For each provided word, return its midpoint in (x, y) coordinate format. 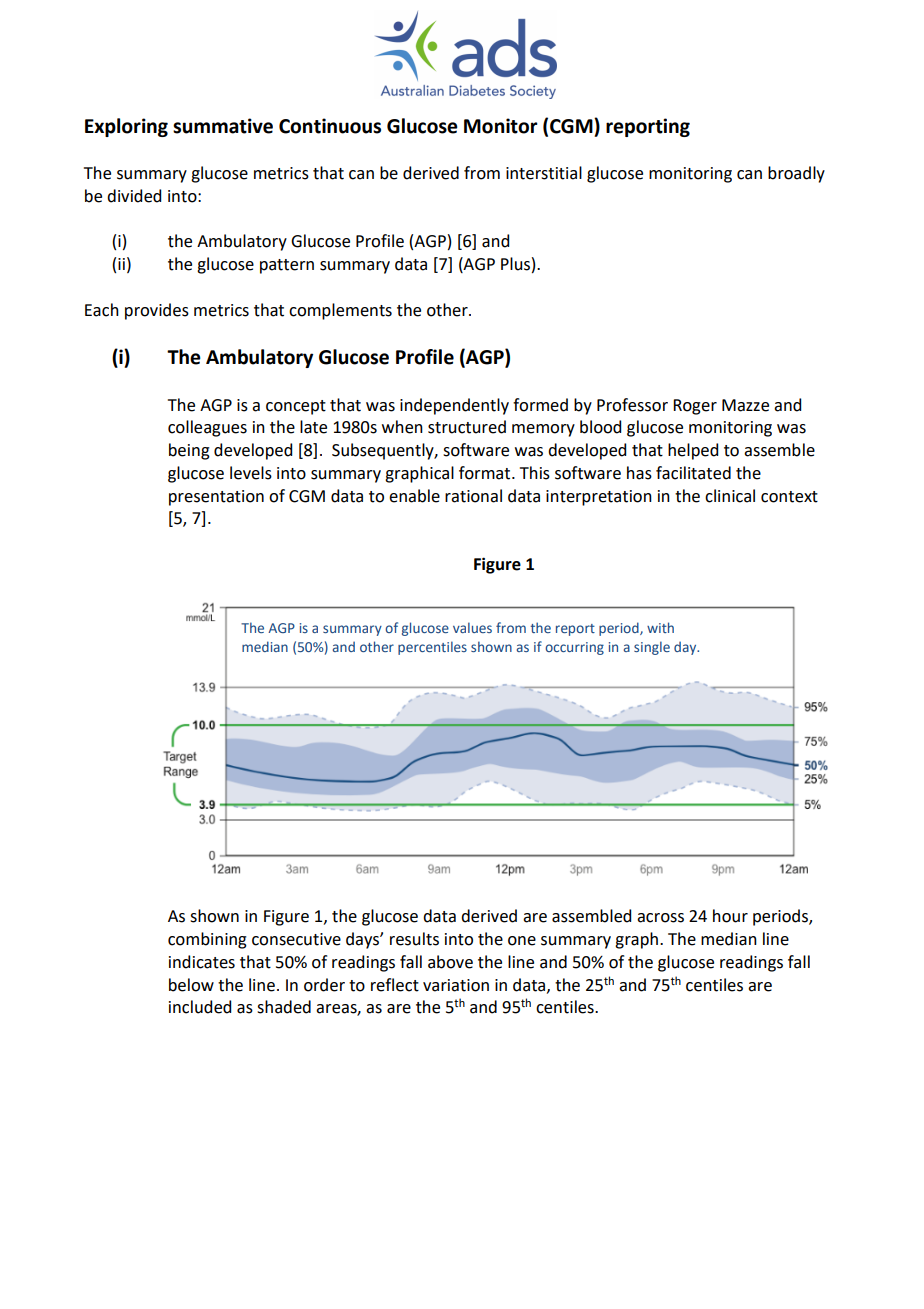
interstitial (544, 173)
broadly (796, 174)
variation (456, 985)
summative (223, 126)
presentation (216, 498)
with (660, 627)
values (472, 627)
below (191, 985)
